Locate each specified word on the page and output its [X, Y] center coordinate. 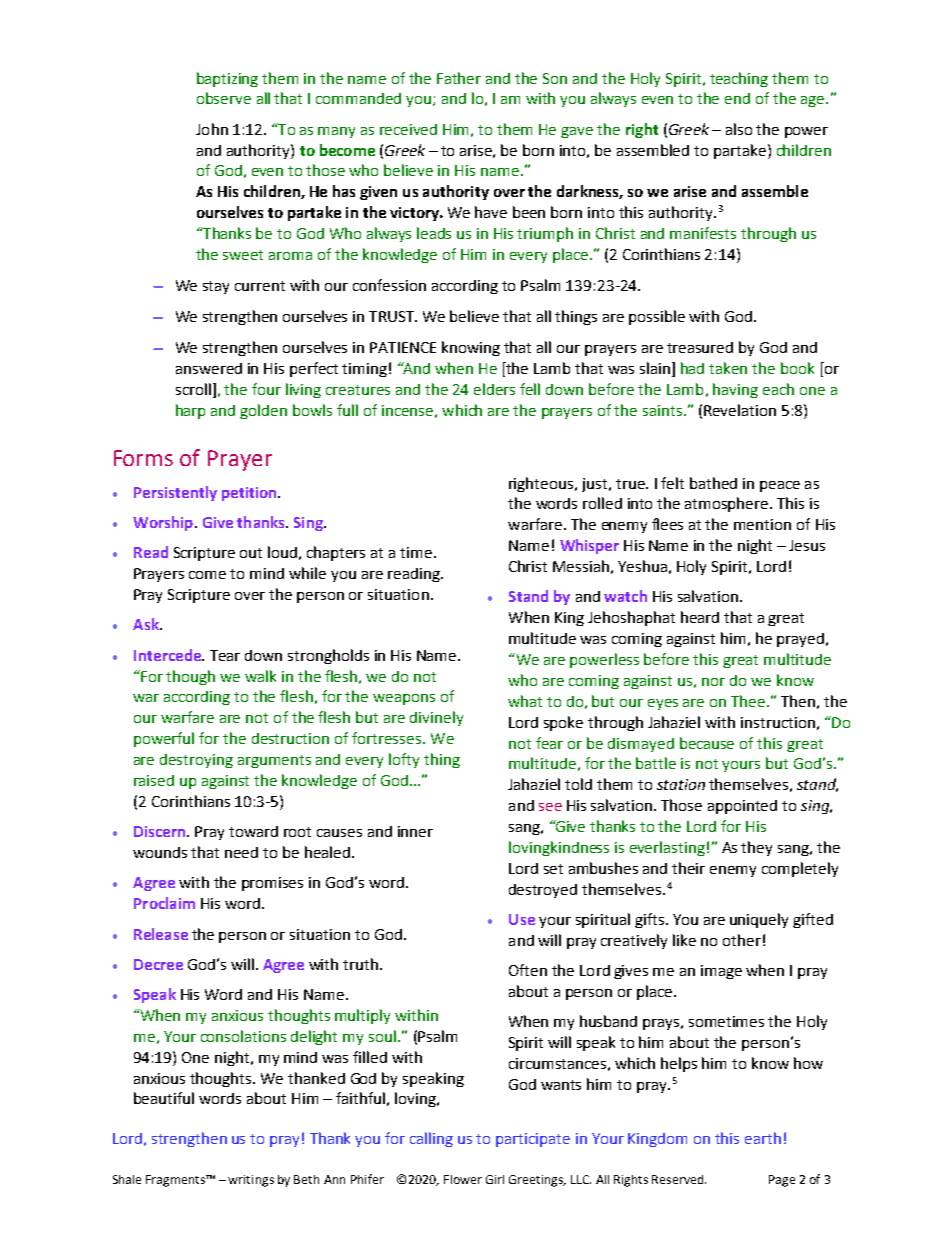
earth [763, 1138]
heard [700, 617]
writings [251, 1181]
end [737, 98]
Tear [225, 655]
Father [459, 78]
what [525, 701]
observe [224, 98]
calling [431, 1139]
